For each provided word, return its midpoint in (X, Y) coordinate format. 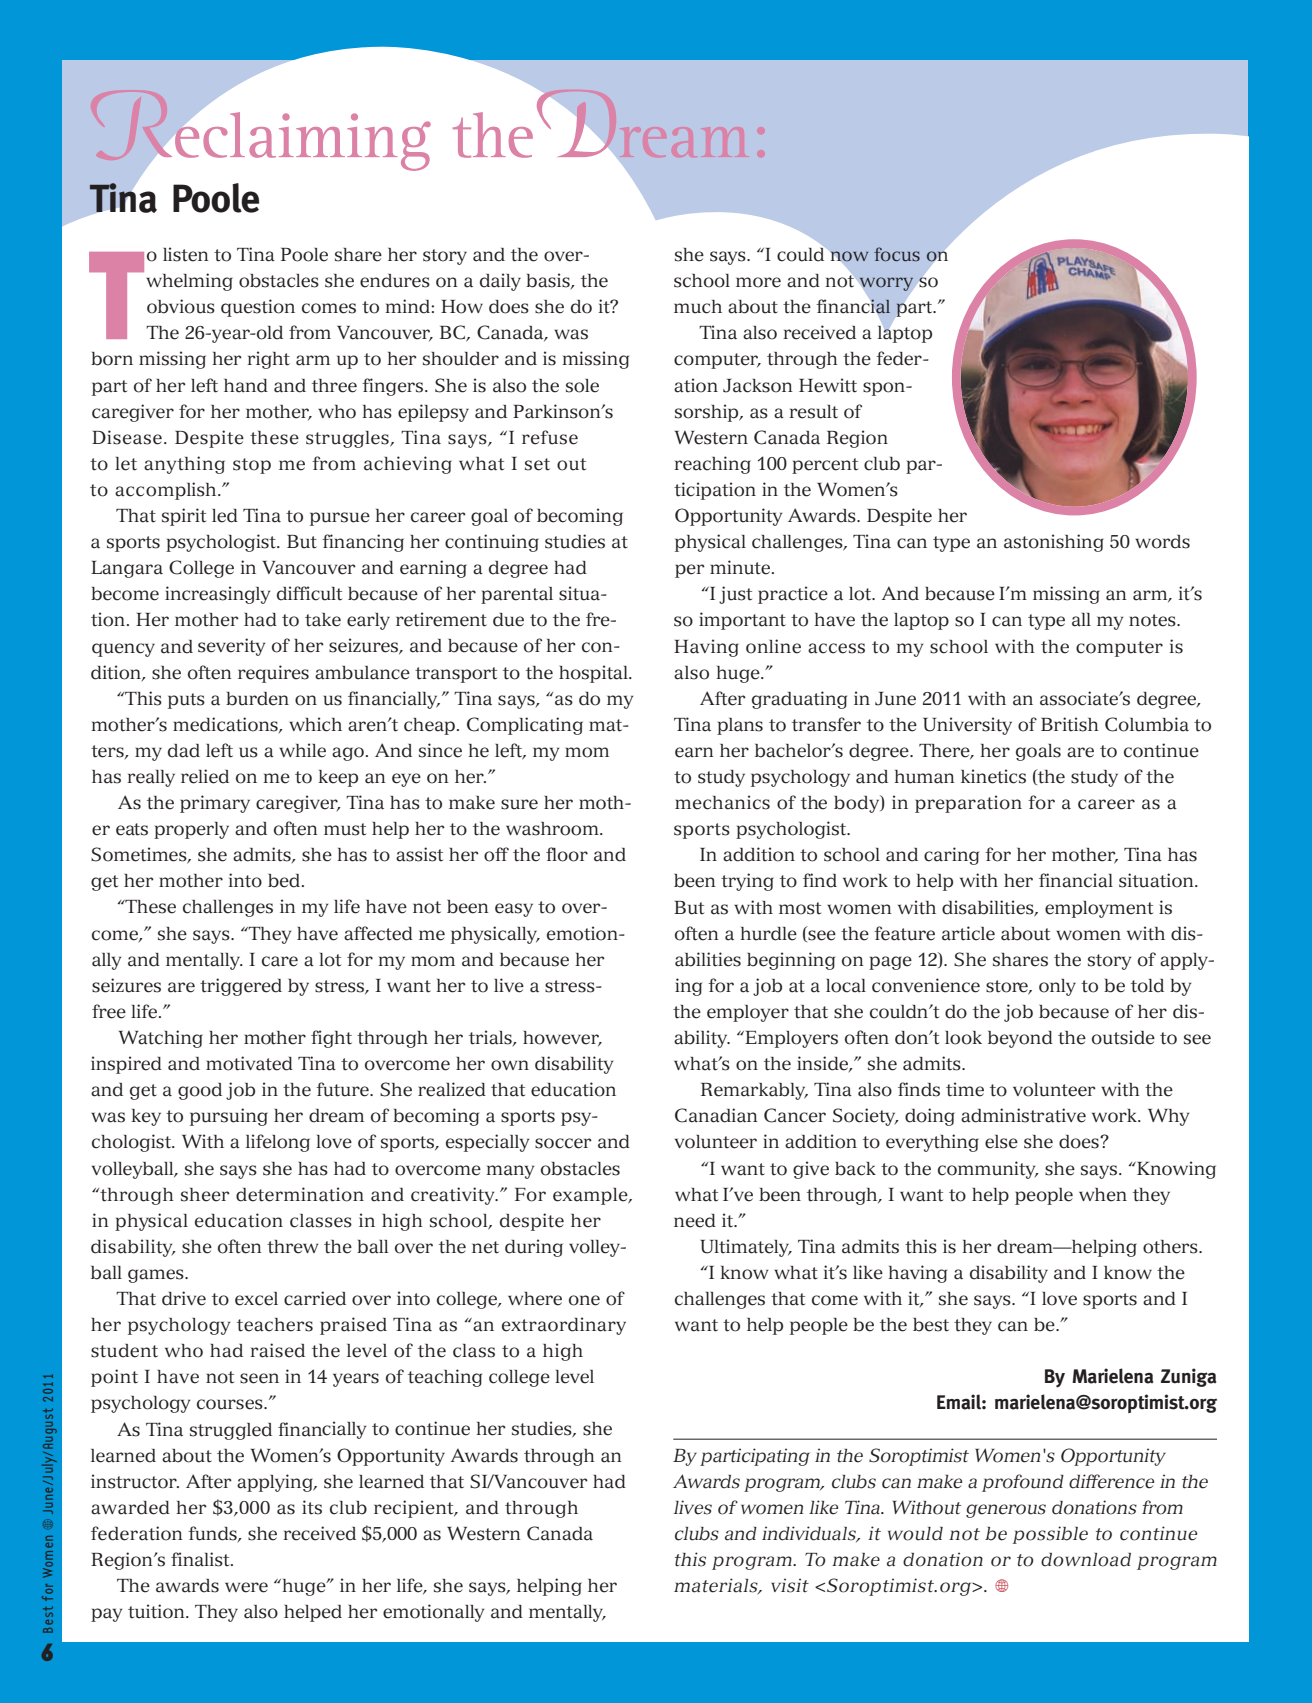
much (698, 307)
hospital (595, 674)
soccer (563, 1143)
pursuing (229, 1117)
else (1001, 1142)
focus (897, 254)
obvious (181, 306)
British (1070, 724)
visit (790, 1585)
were (246, 1587)
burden (257, 699)
